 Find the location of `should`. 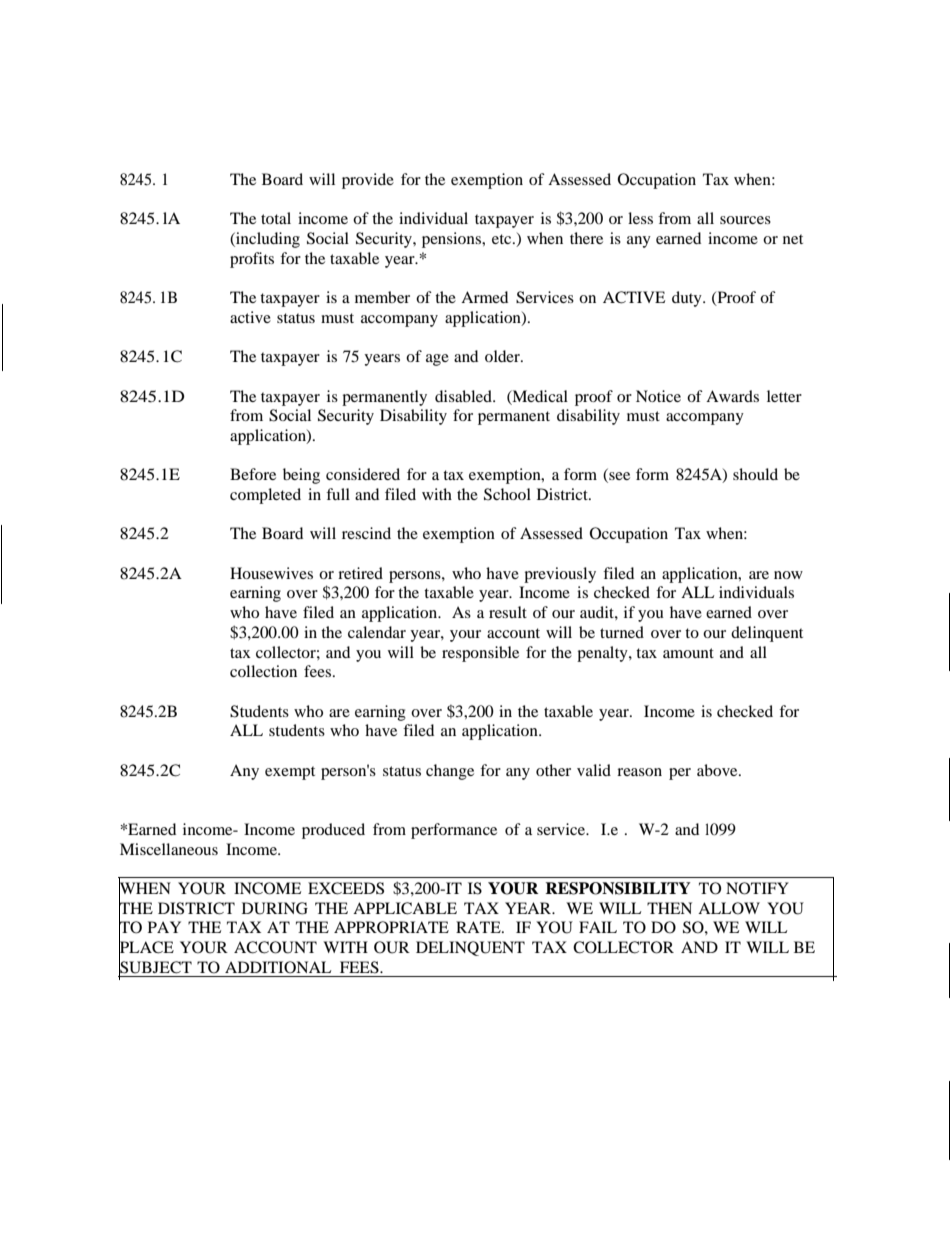

should is located at coordinates (755, 474).
